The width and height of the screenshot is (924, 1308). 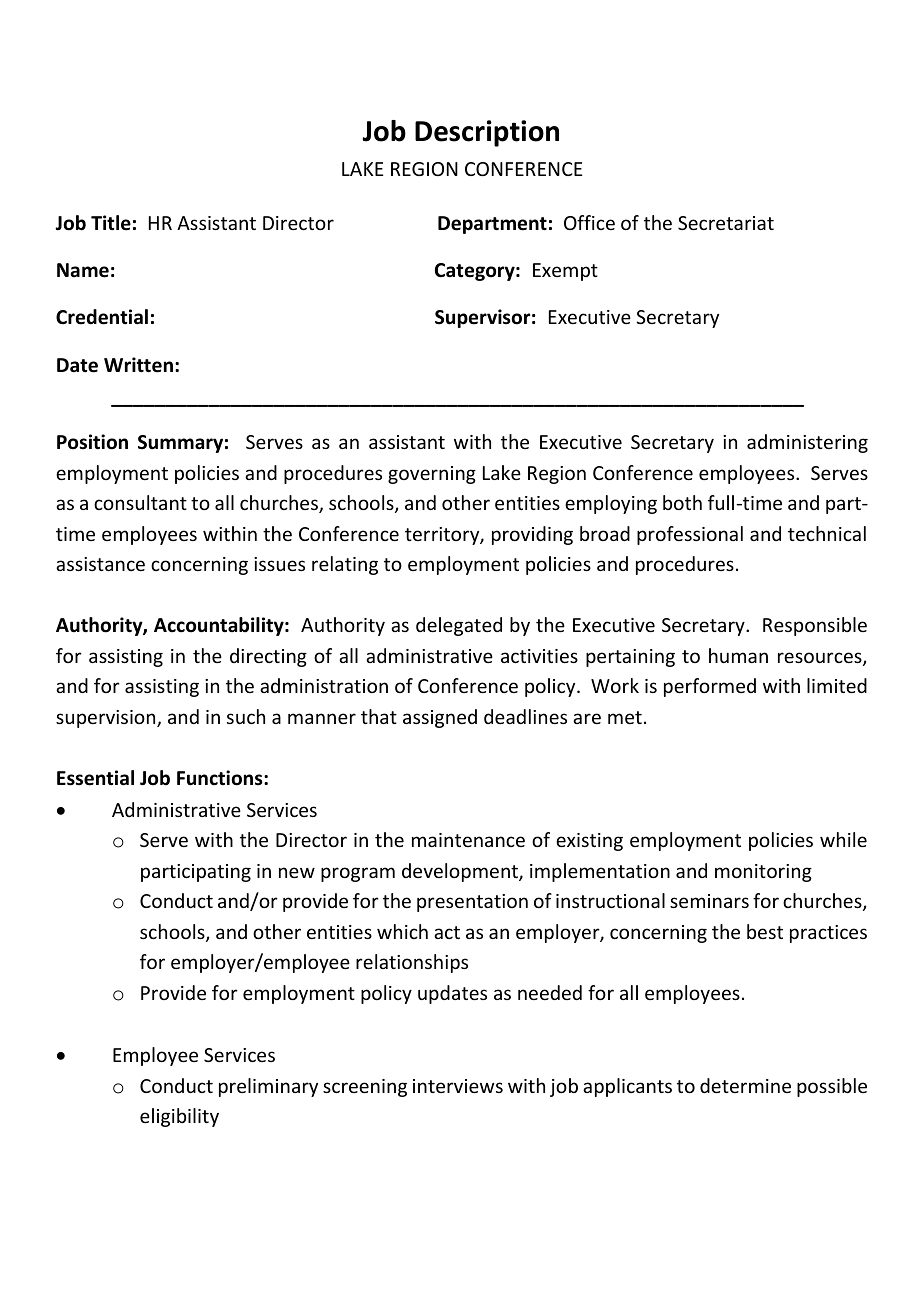 I want to click on administering, so click(x=807, y=443).
